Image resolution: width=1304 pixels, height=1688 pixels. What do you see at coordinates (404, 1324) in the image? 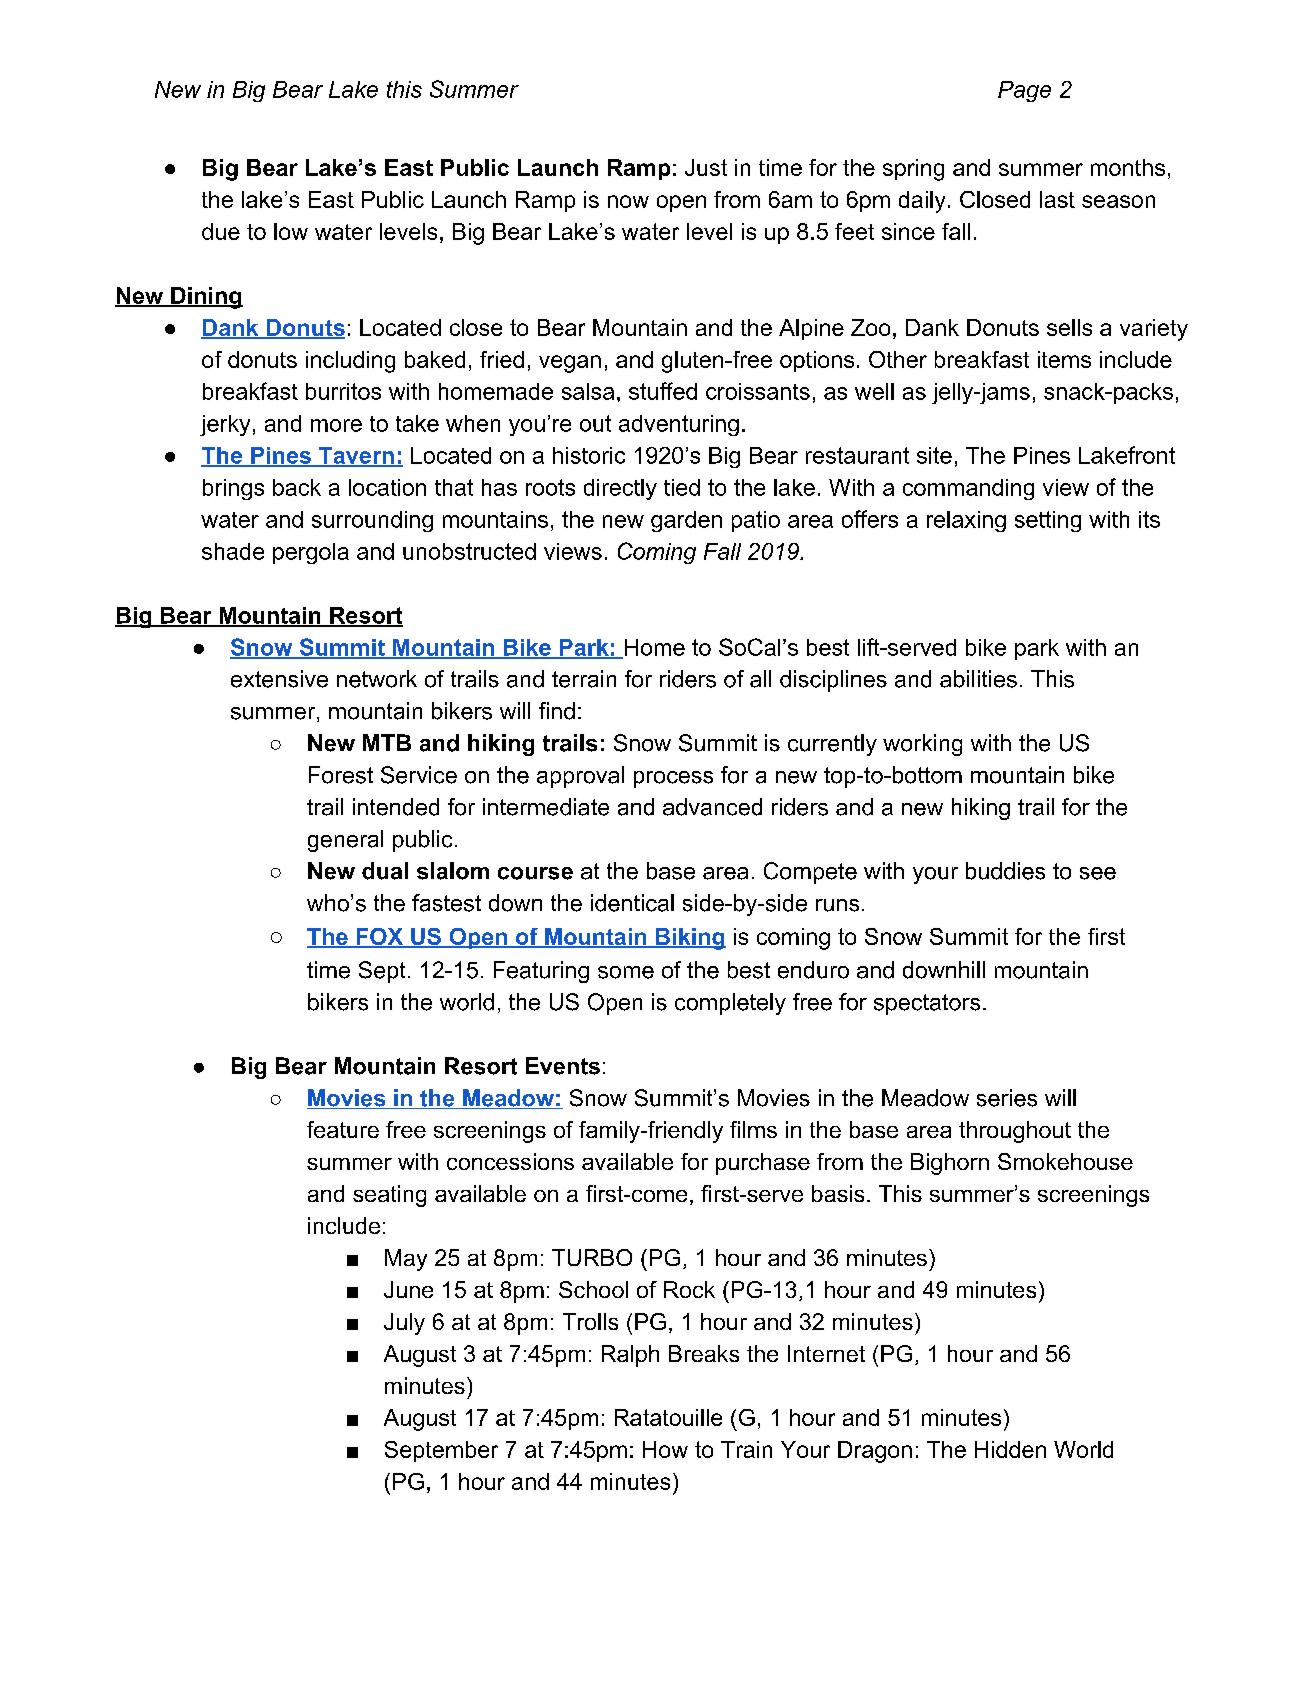
I see `July` at bounding box center [404, 1324].
